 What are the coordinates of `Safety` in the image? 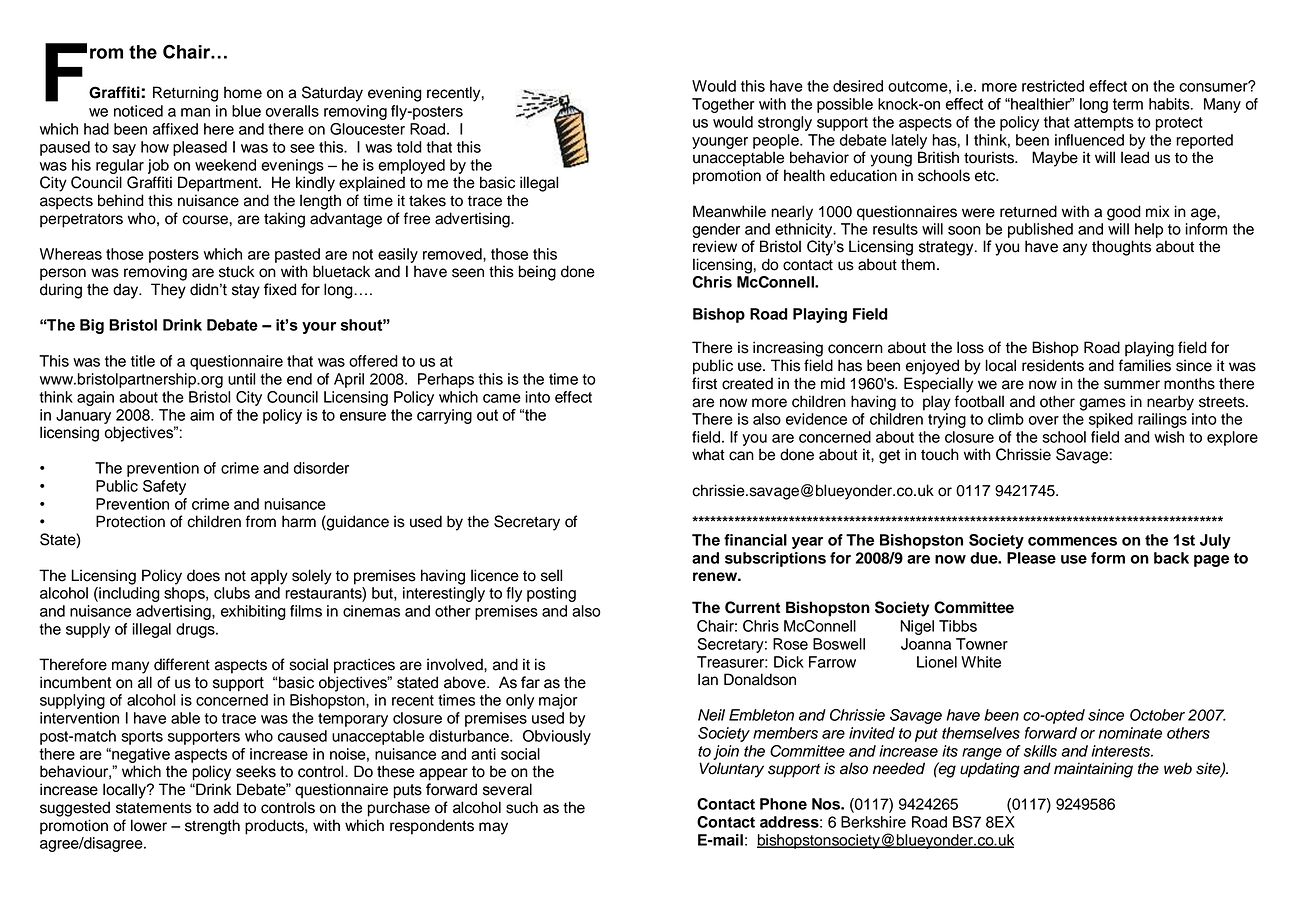 It's located at (164, 487).
